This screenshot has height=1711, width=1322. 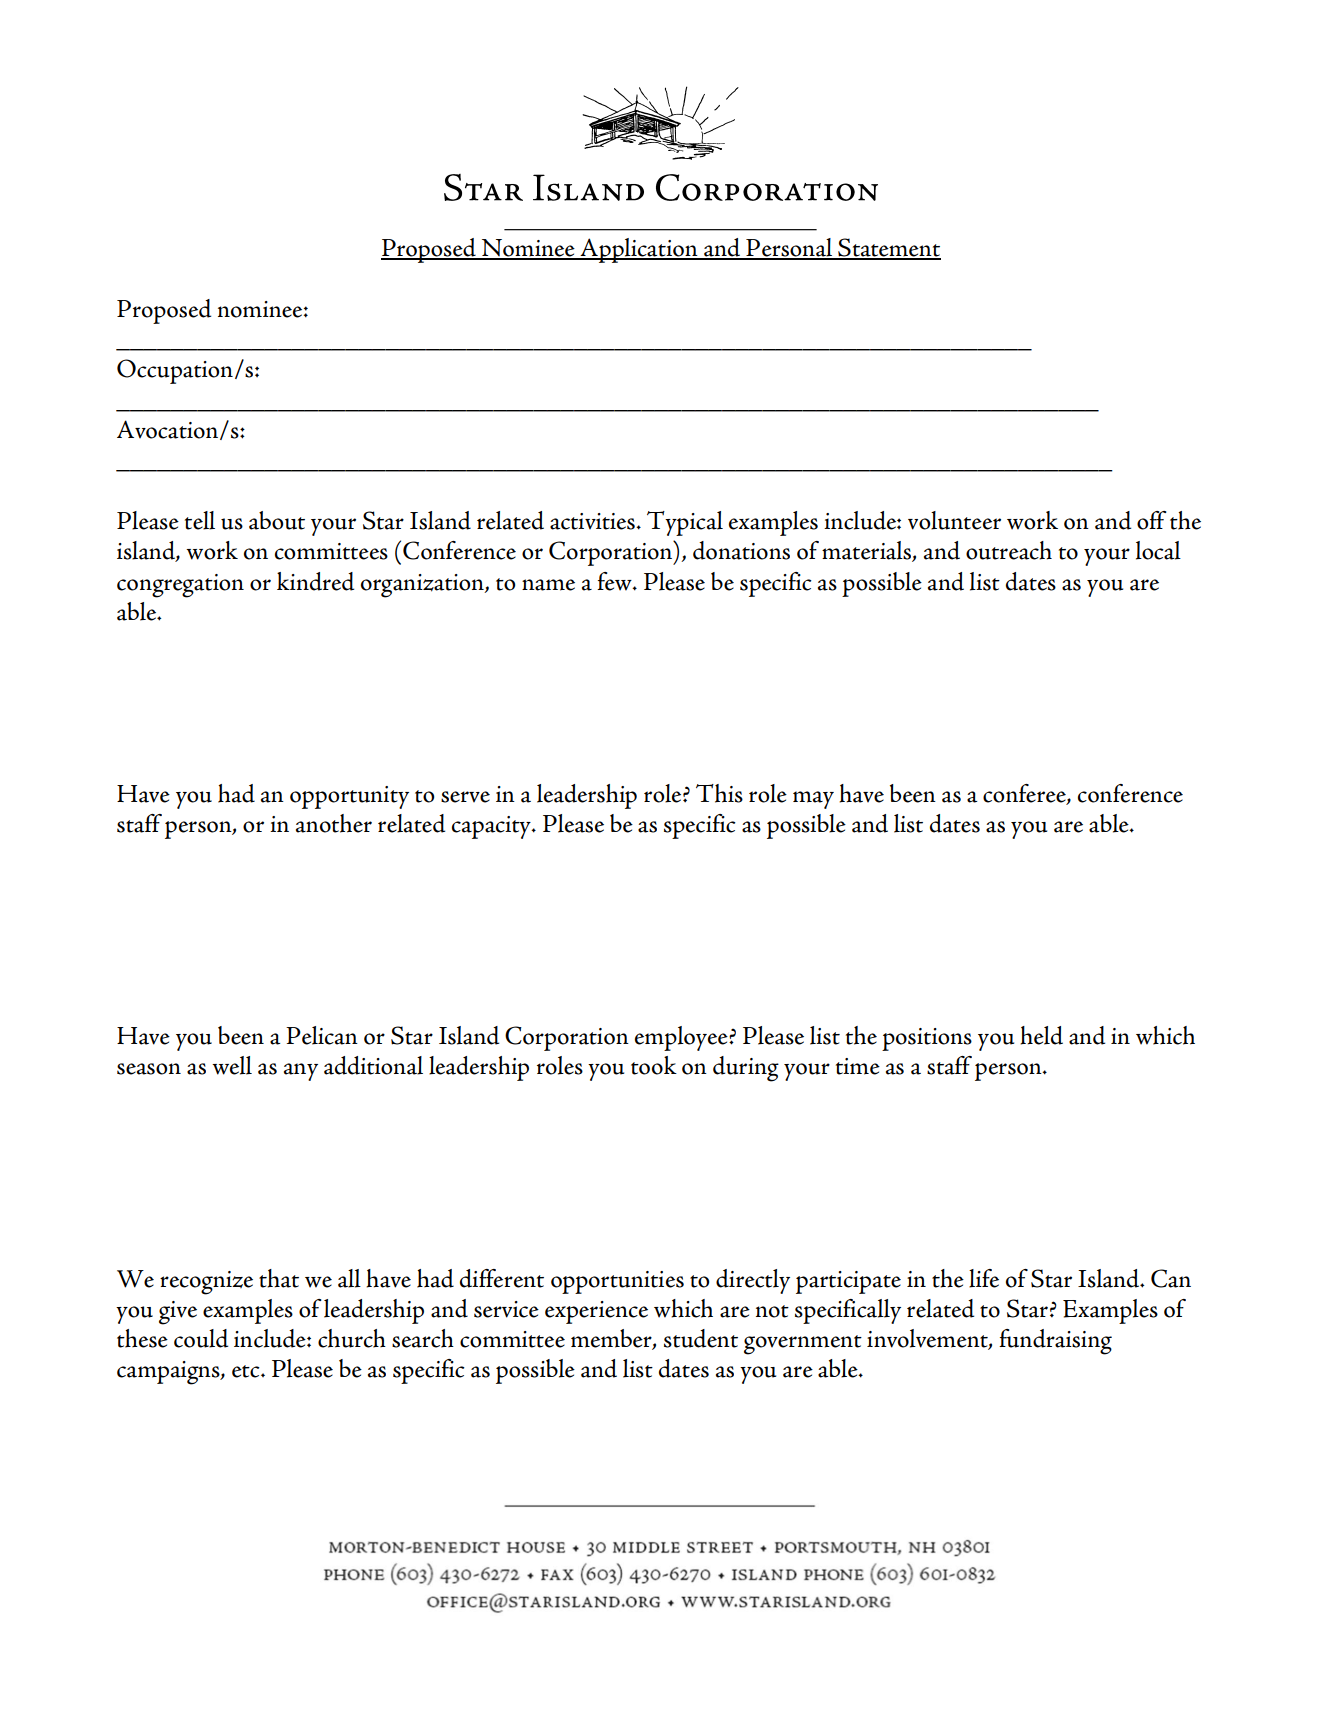 I want to click on Statement, so click(x=888, y=248).
